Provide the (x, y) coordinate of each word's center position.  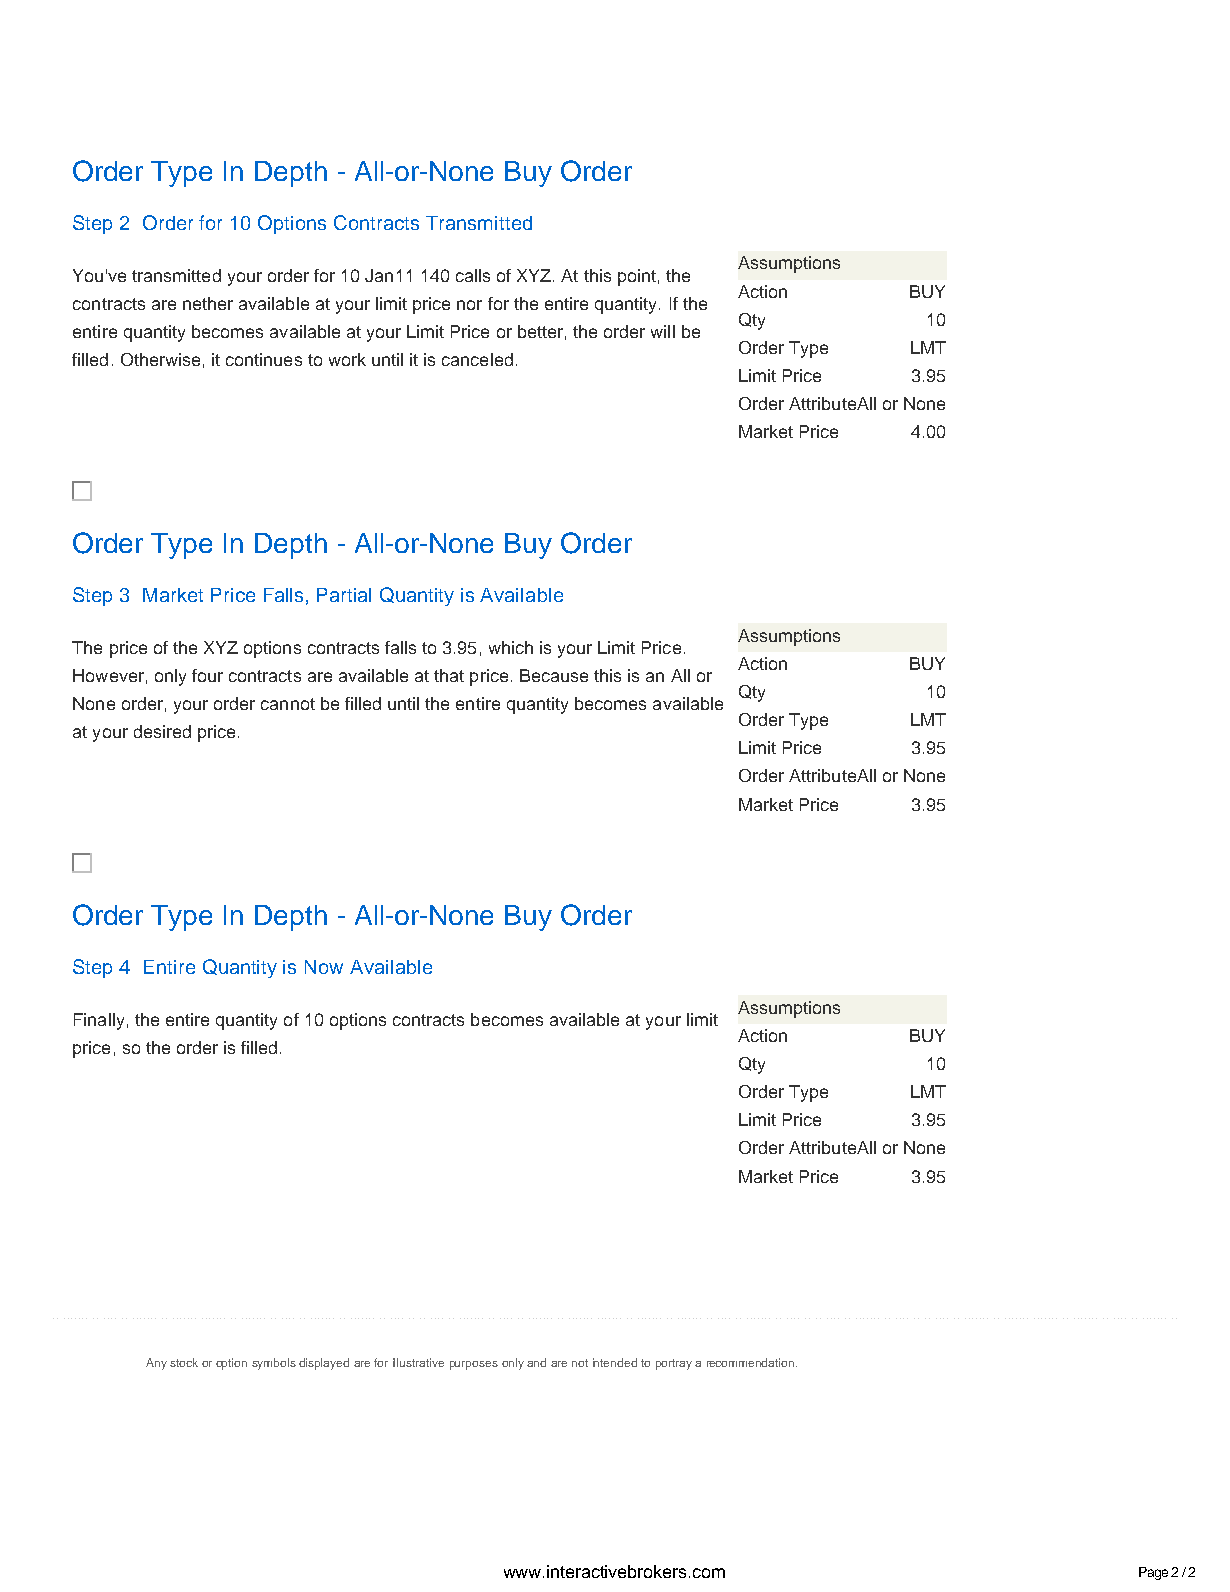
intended (615, 1362)
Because (554, 675)
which (511, 647)
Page (1153, 1573)
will (663, 331)
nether (208, 303)
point (637, 277)
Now (324, 967)
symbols (274, 1364)
